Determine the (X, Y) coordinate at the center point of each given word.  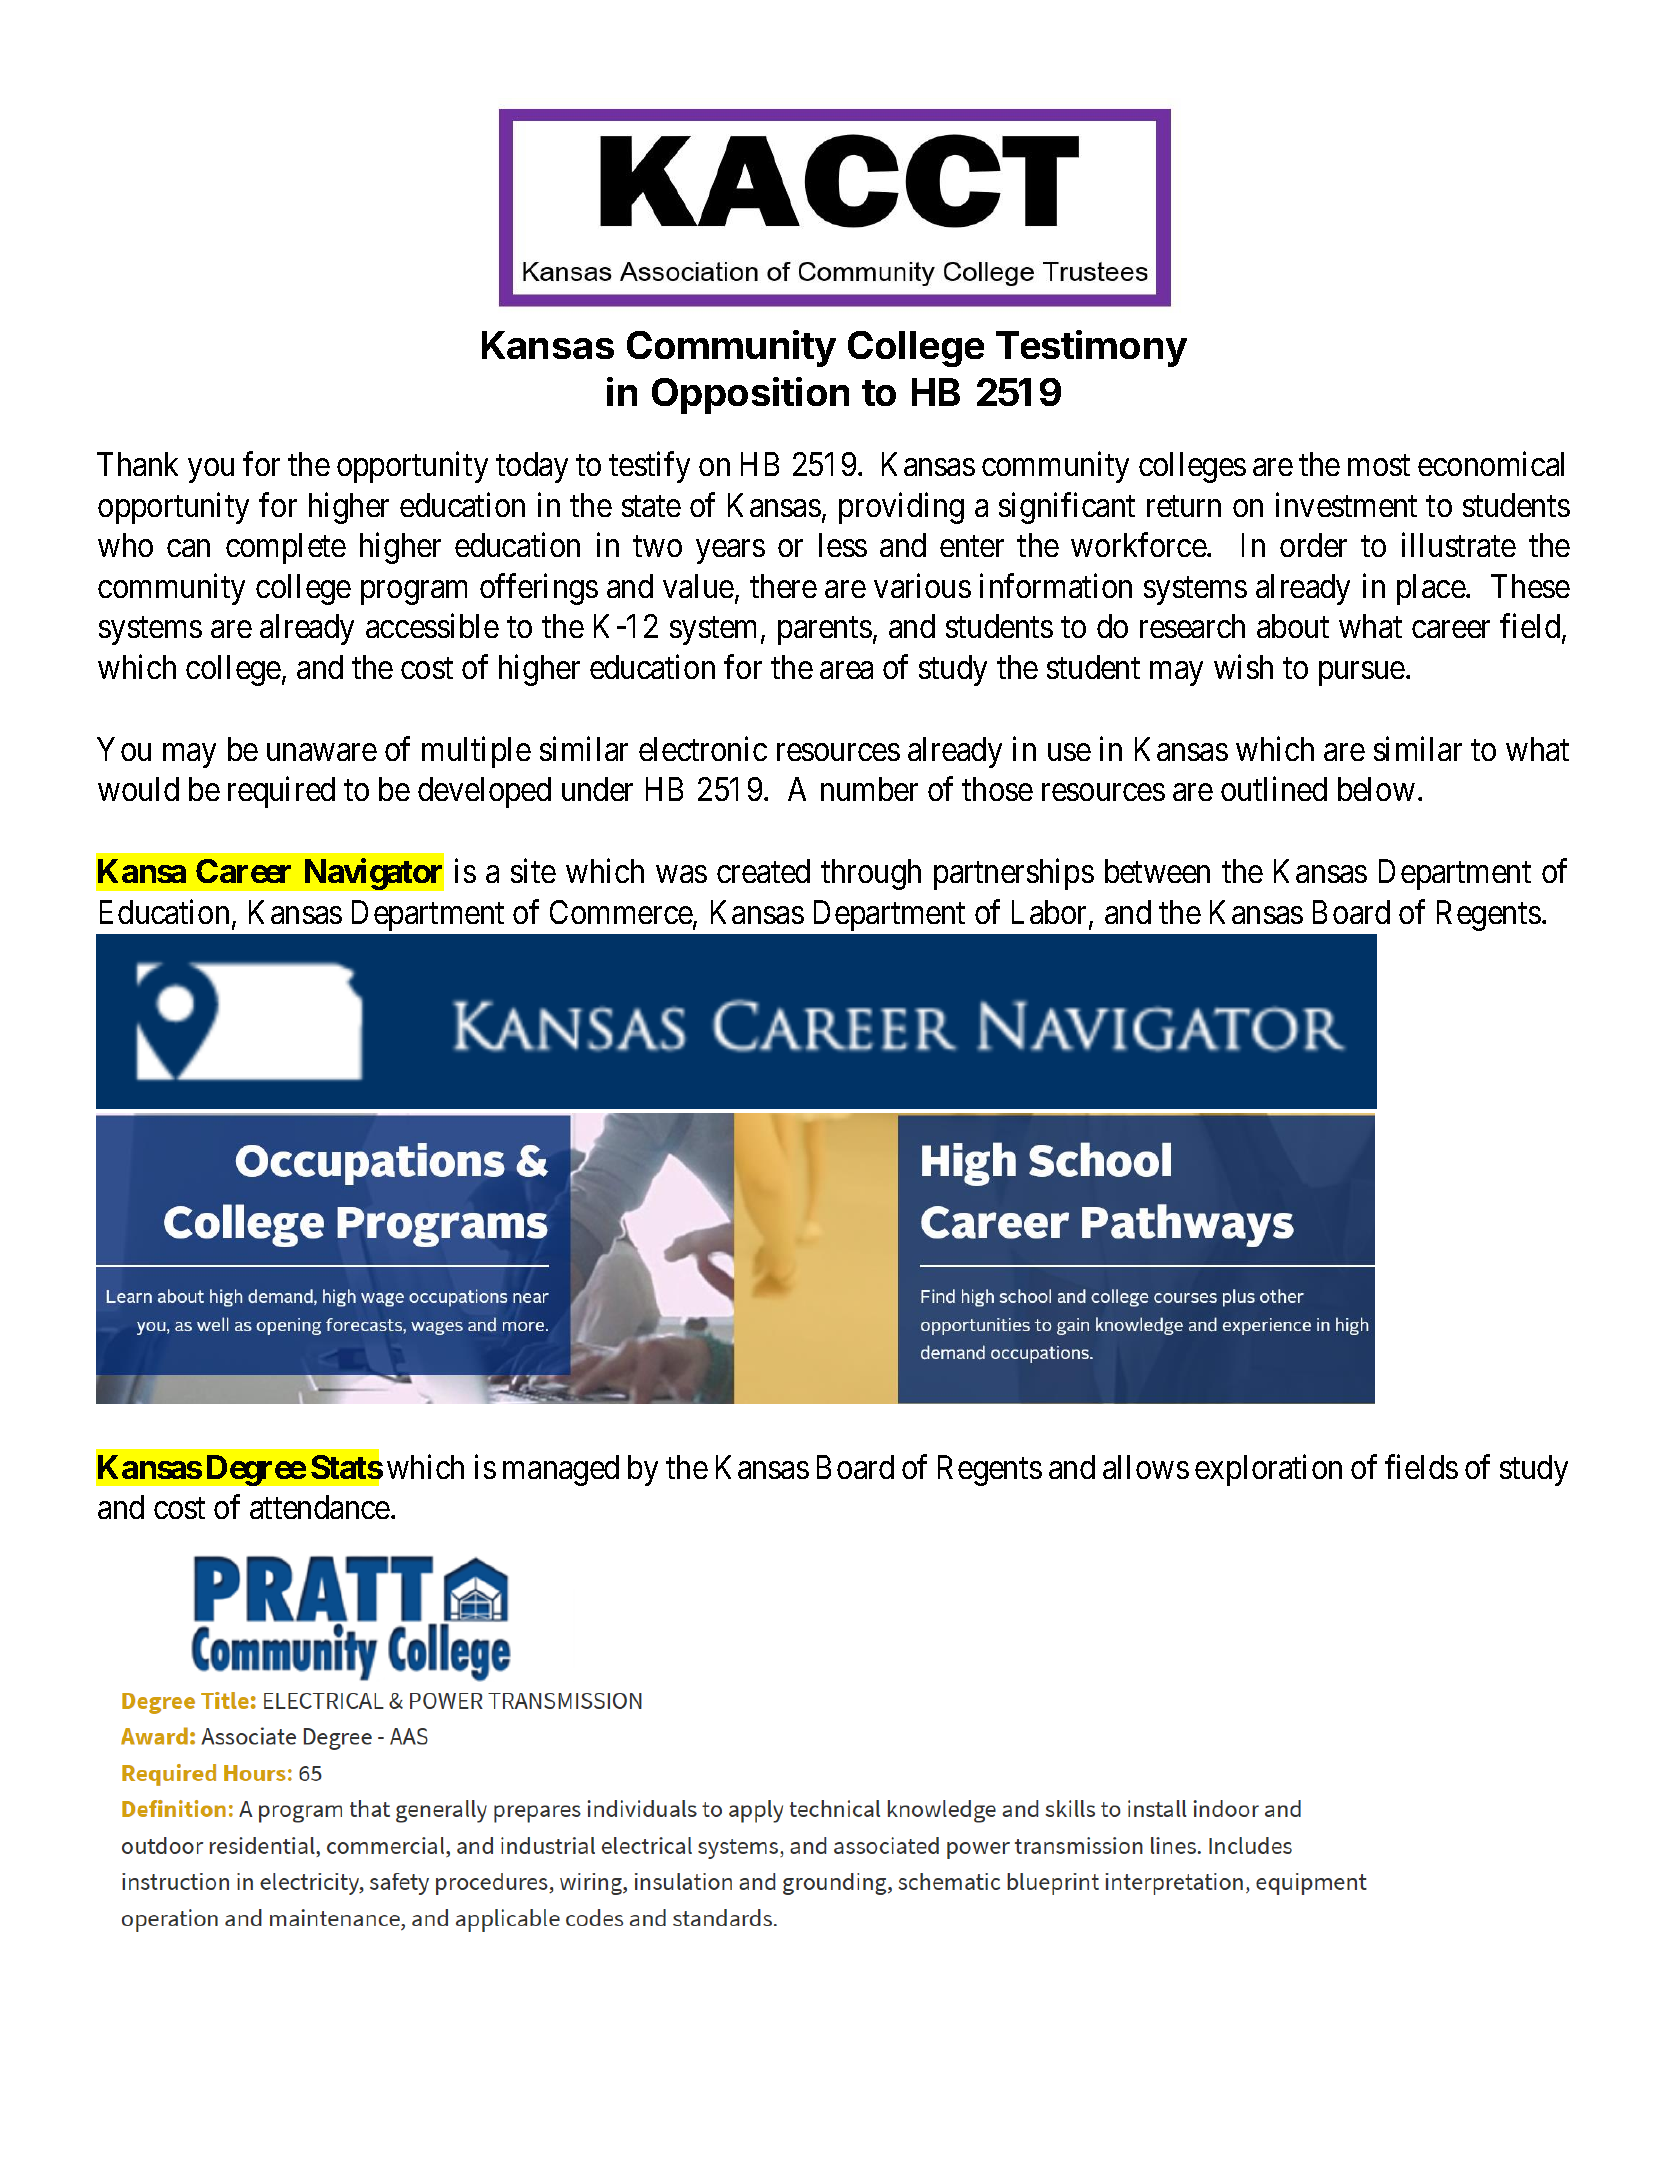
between (1157, 871)
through (871, 874)
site (533, 871)
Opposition (750, 395)
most (1379, 465)
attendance (320, 1507)
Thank (137, 464)
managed (561, 1470)
